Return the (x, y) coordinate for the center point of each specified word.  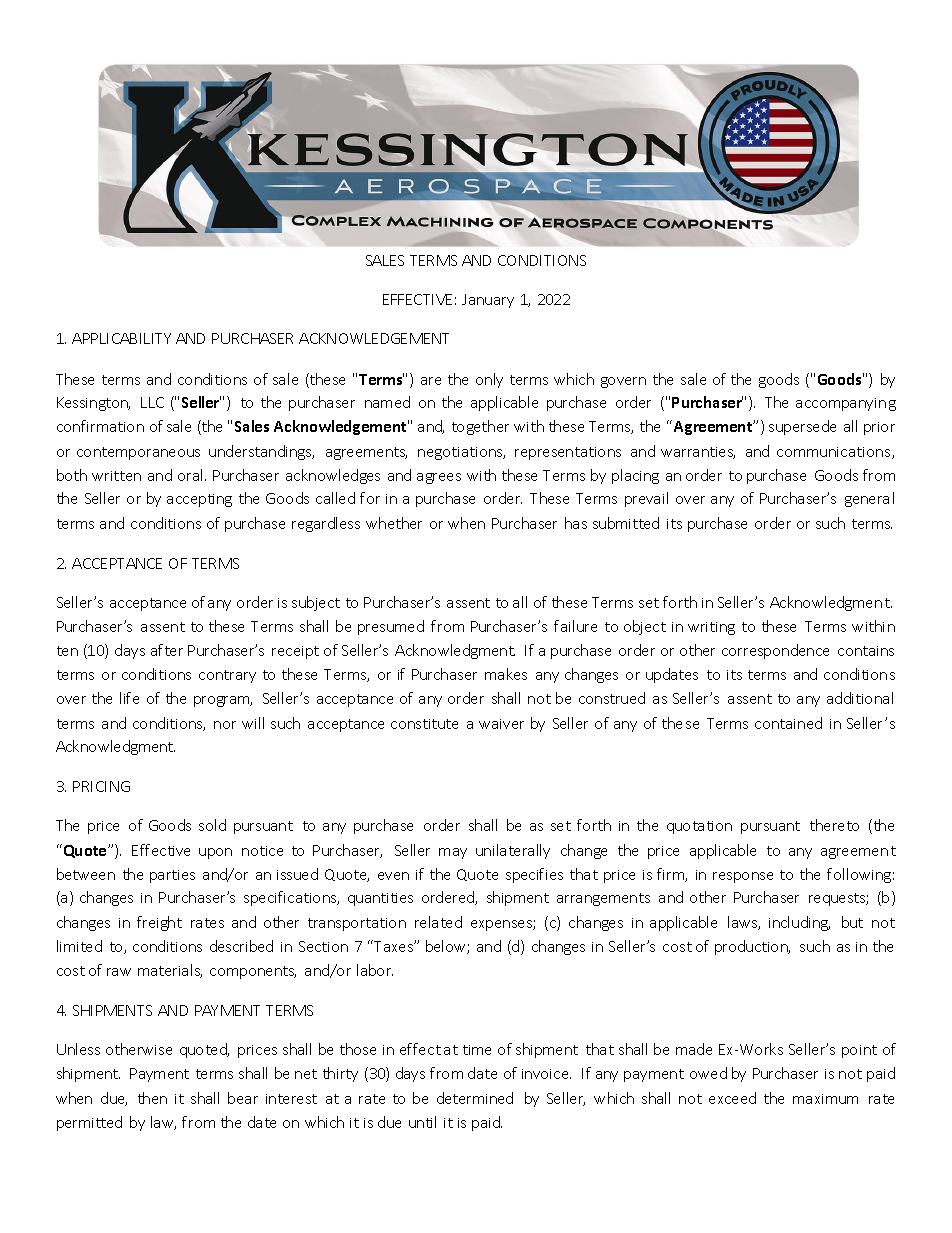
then (152, 1098)
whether (394, 523)
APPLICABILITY (121, 338)
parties (172, 876)
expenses (502, 925)
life (129, 698)
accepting (199, 500)
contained (788, 723)
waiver (501, 724)
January (488, 301)
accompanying (846, 404)
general (869, 499)
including (799, 923)
